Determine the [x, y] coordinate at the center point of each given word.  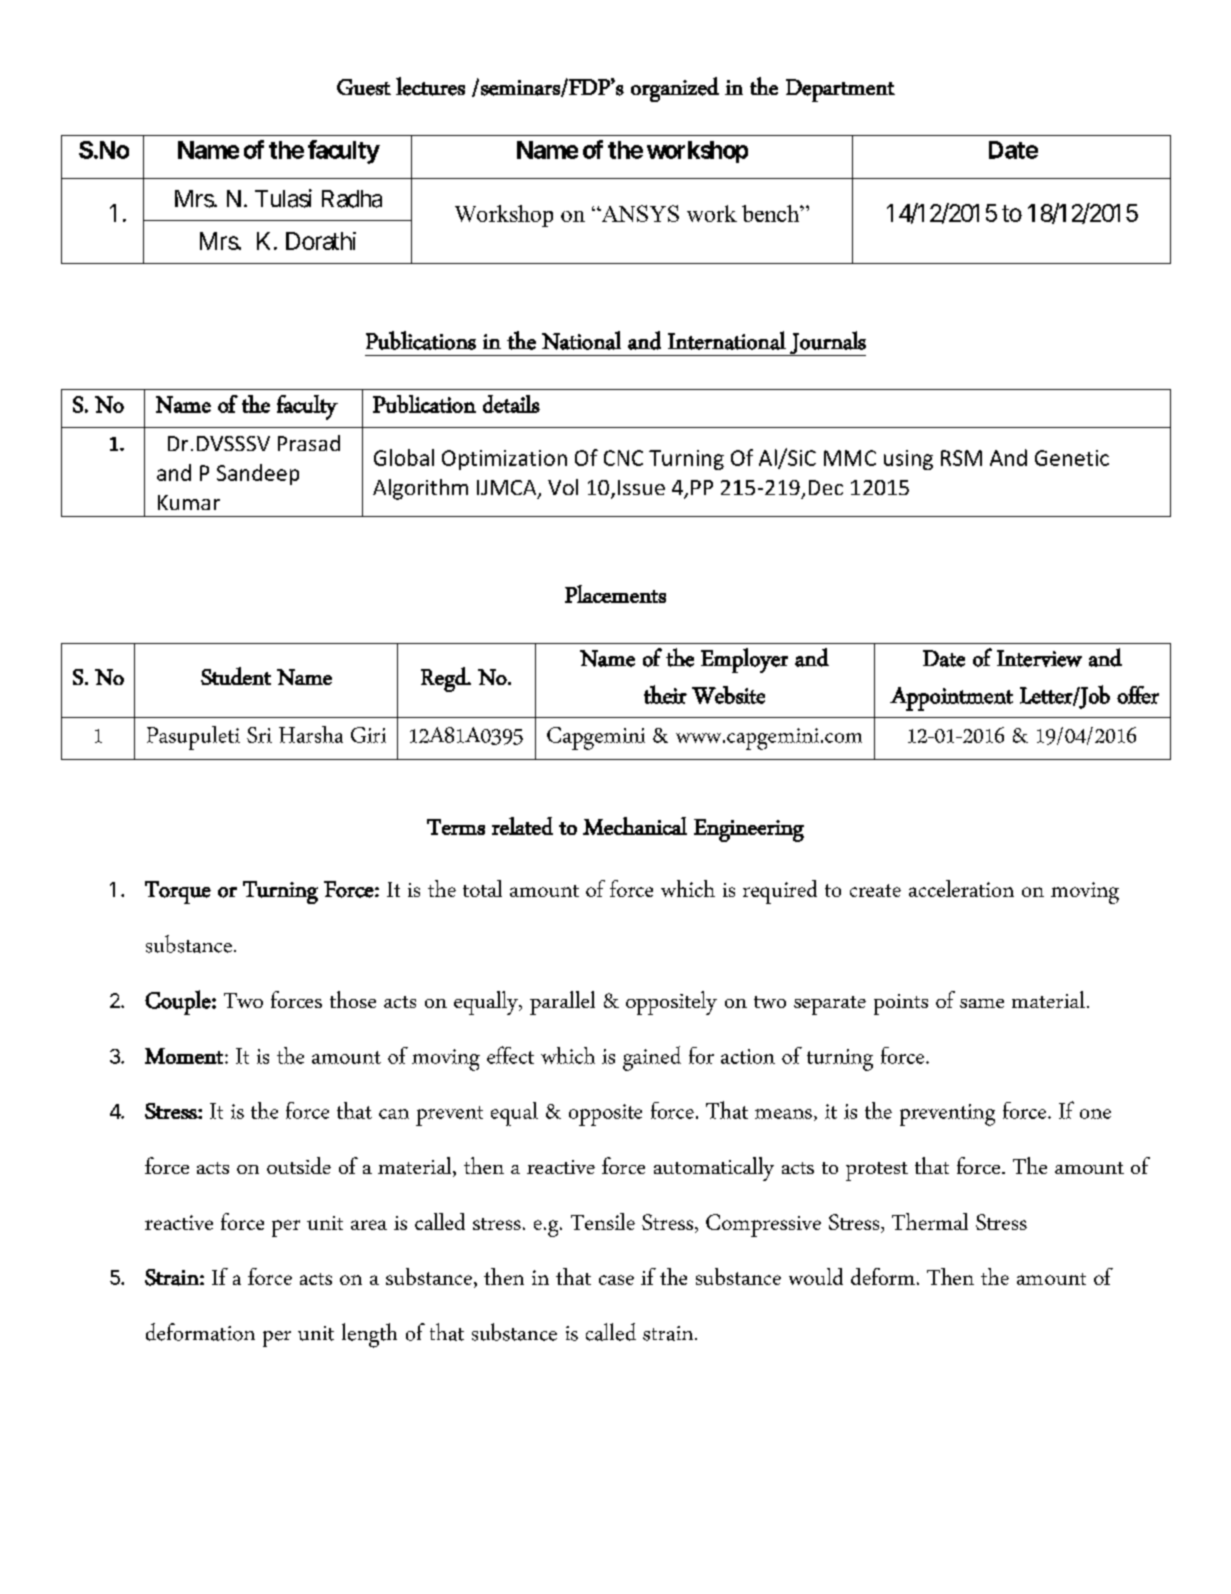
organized [675, 89]
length [369, 1335]
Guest [364, 87]
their [665, 694]
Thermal [930, 1221]
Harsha [311, 734]
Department [840, 90]
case [616, 1280]
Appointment [951, 699]
